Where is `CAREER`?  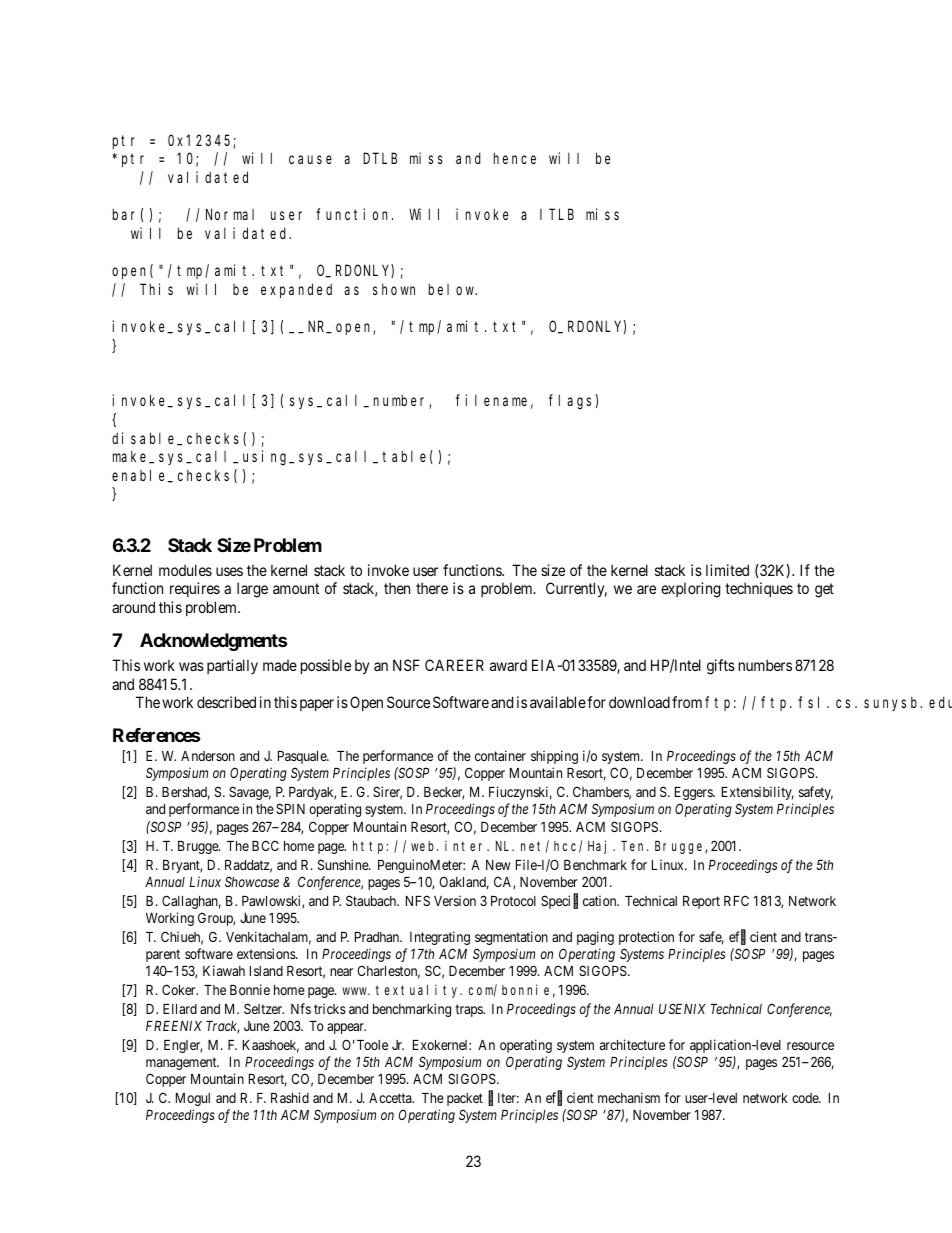 CAREER is located at coordinates (454, 665).
